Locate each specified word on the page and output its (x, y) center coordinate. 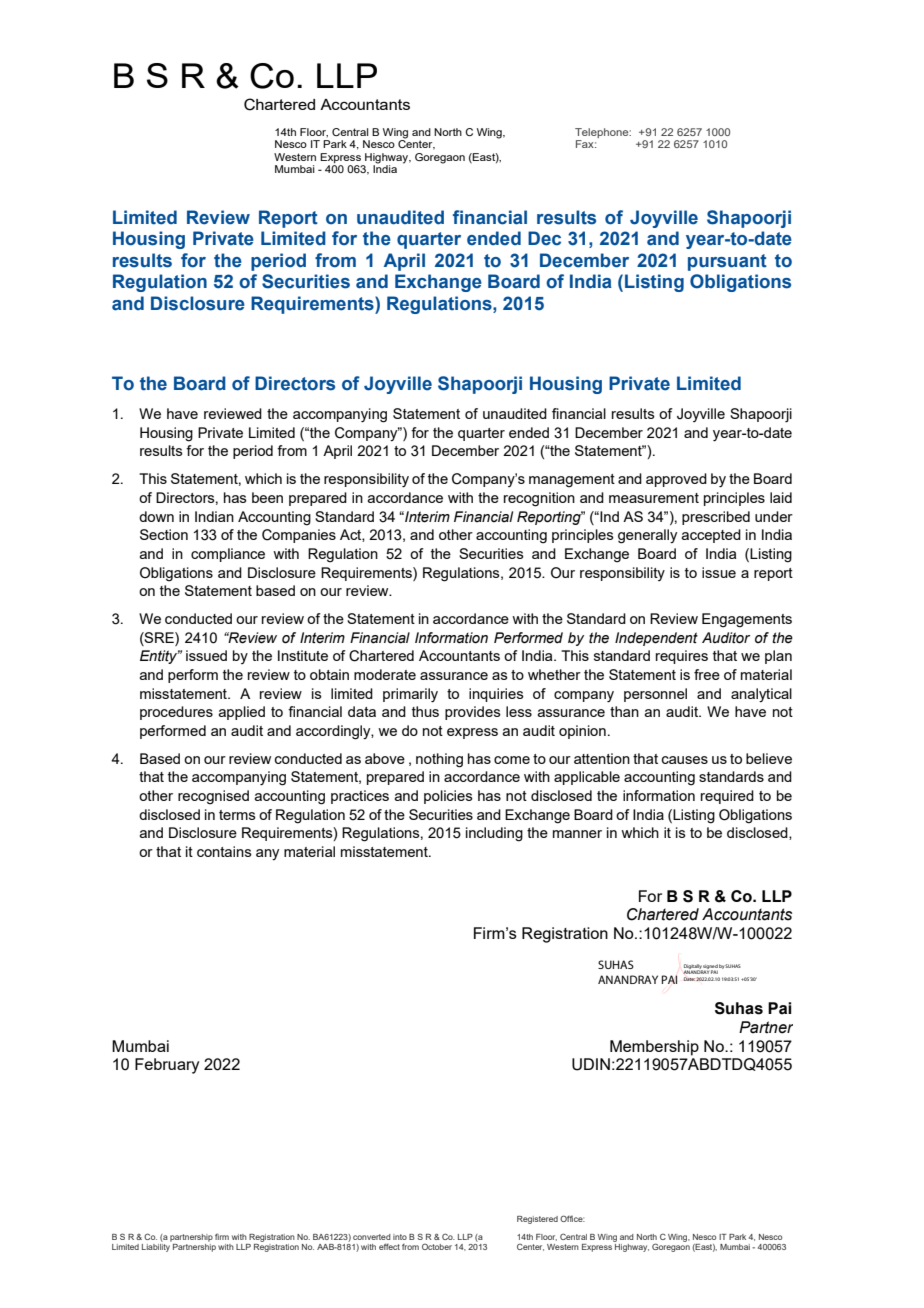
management (572, 481)
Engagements (747, 620)
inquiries (496, 695)
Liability (157, 1246)
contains (224, 851)
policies (448, 797)
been (267, 497)
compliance (228, 555)
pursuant (727, 262)
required (727, 797)
